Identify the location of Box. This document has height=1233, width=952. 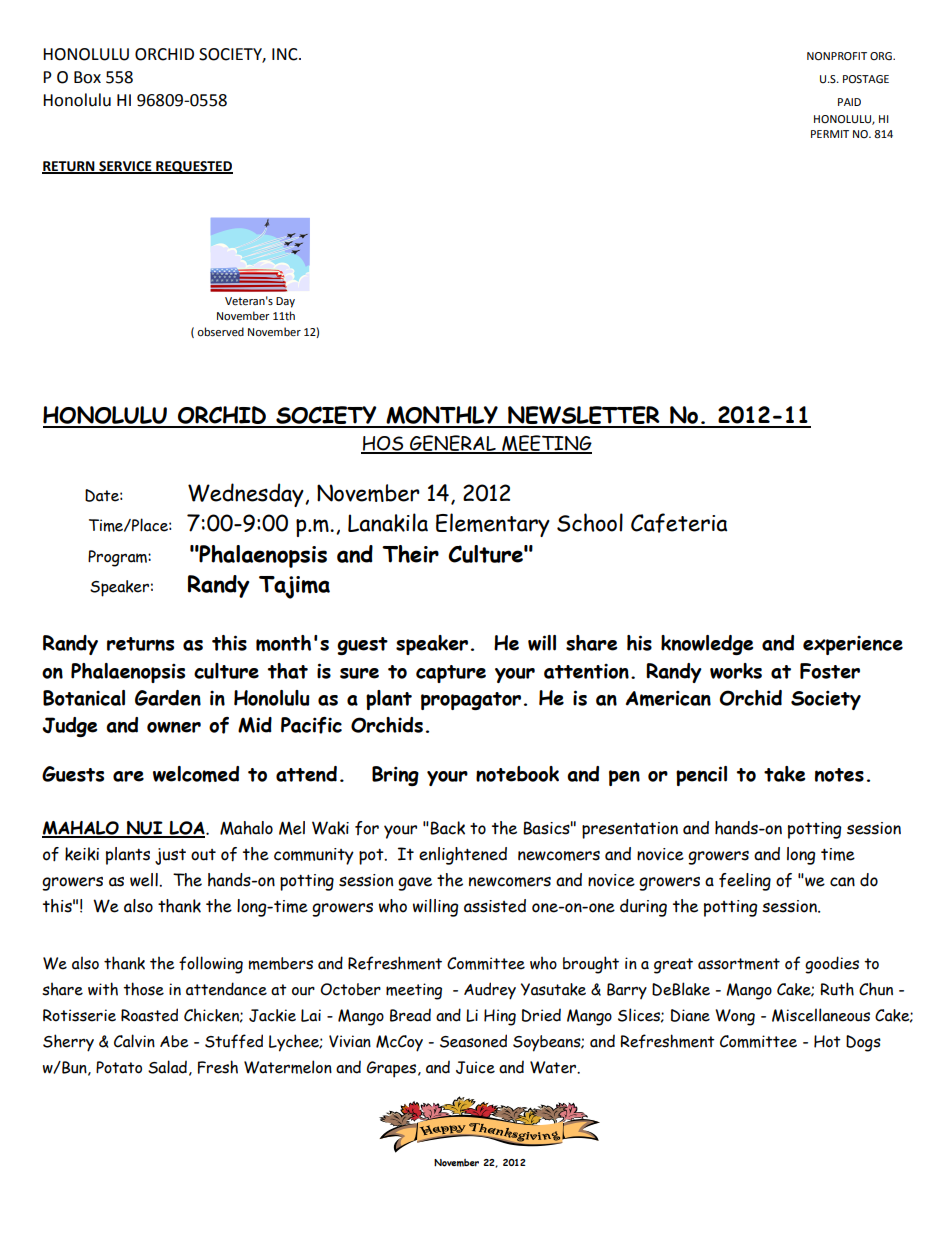
(87, 77).
